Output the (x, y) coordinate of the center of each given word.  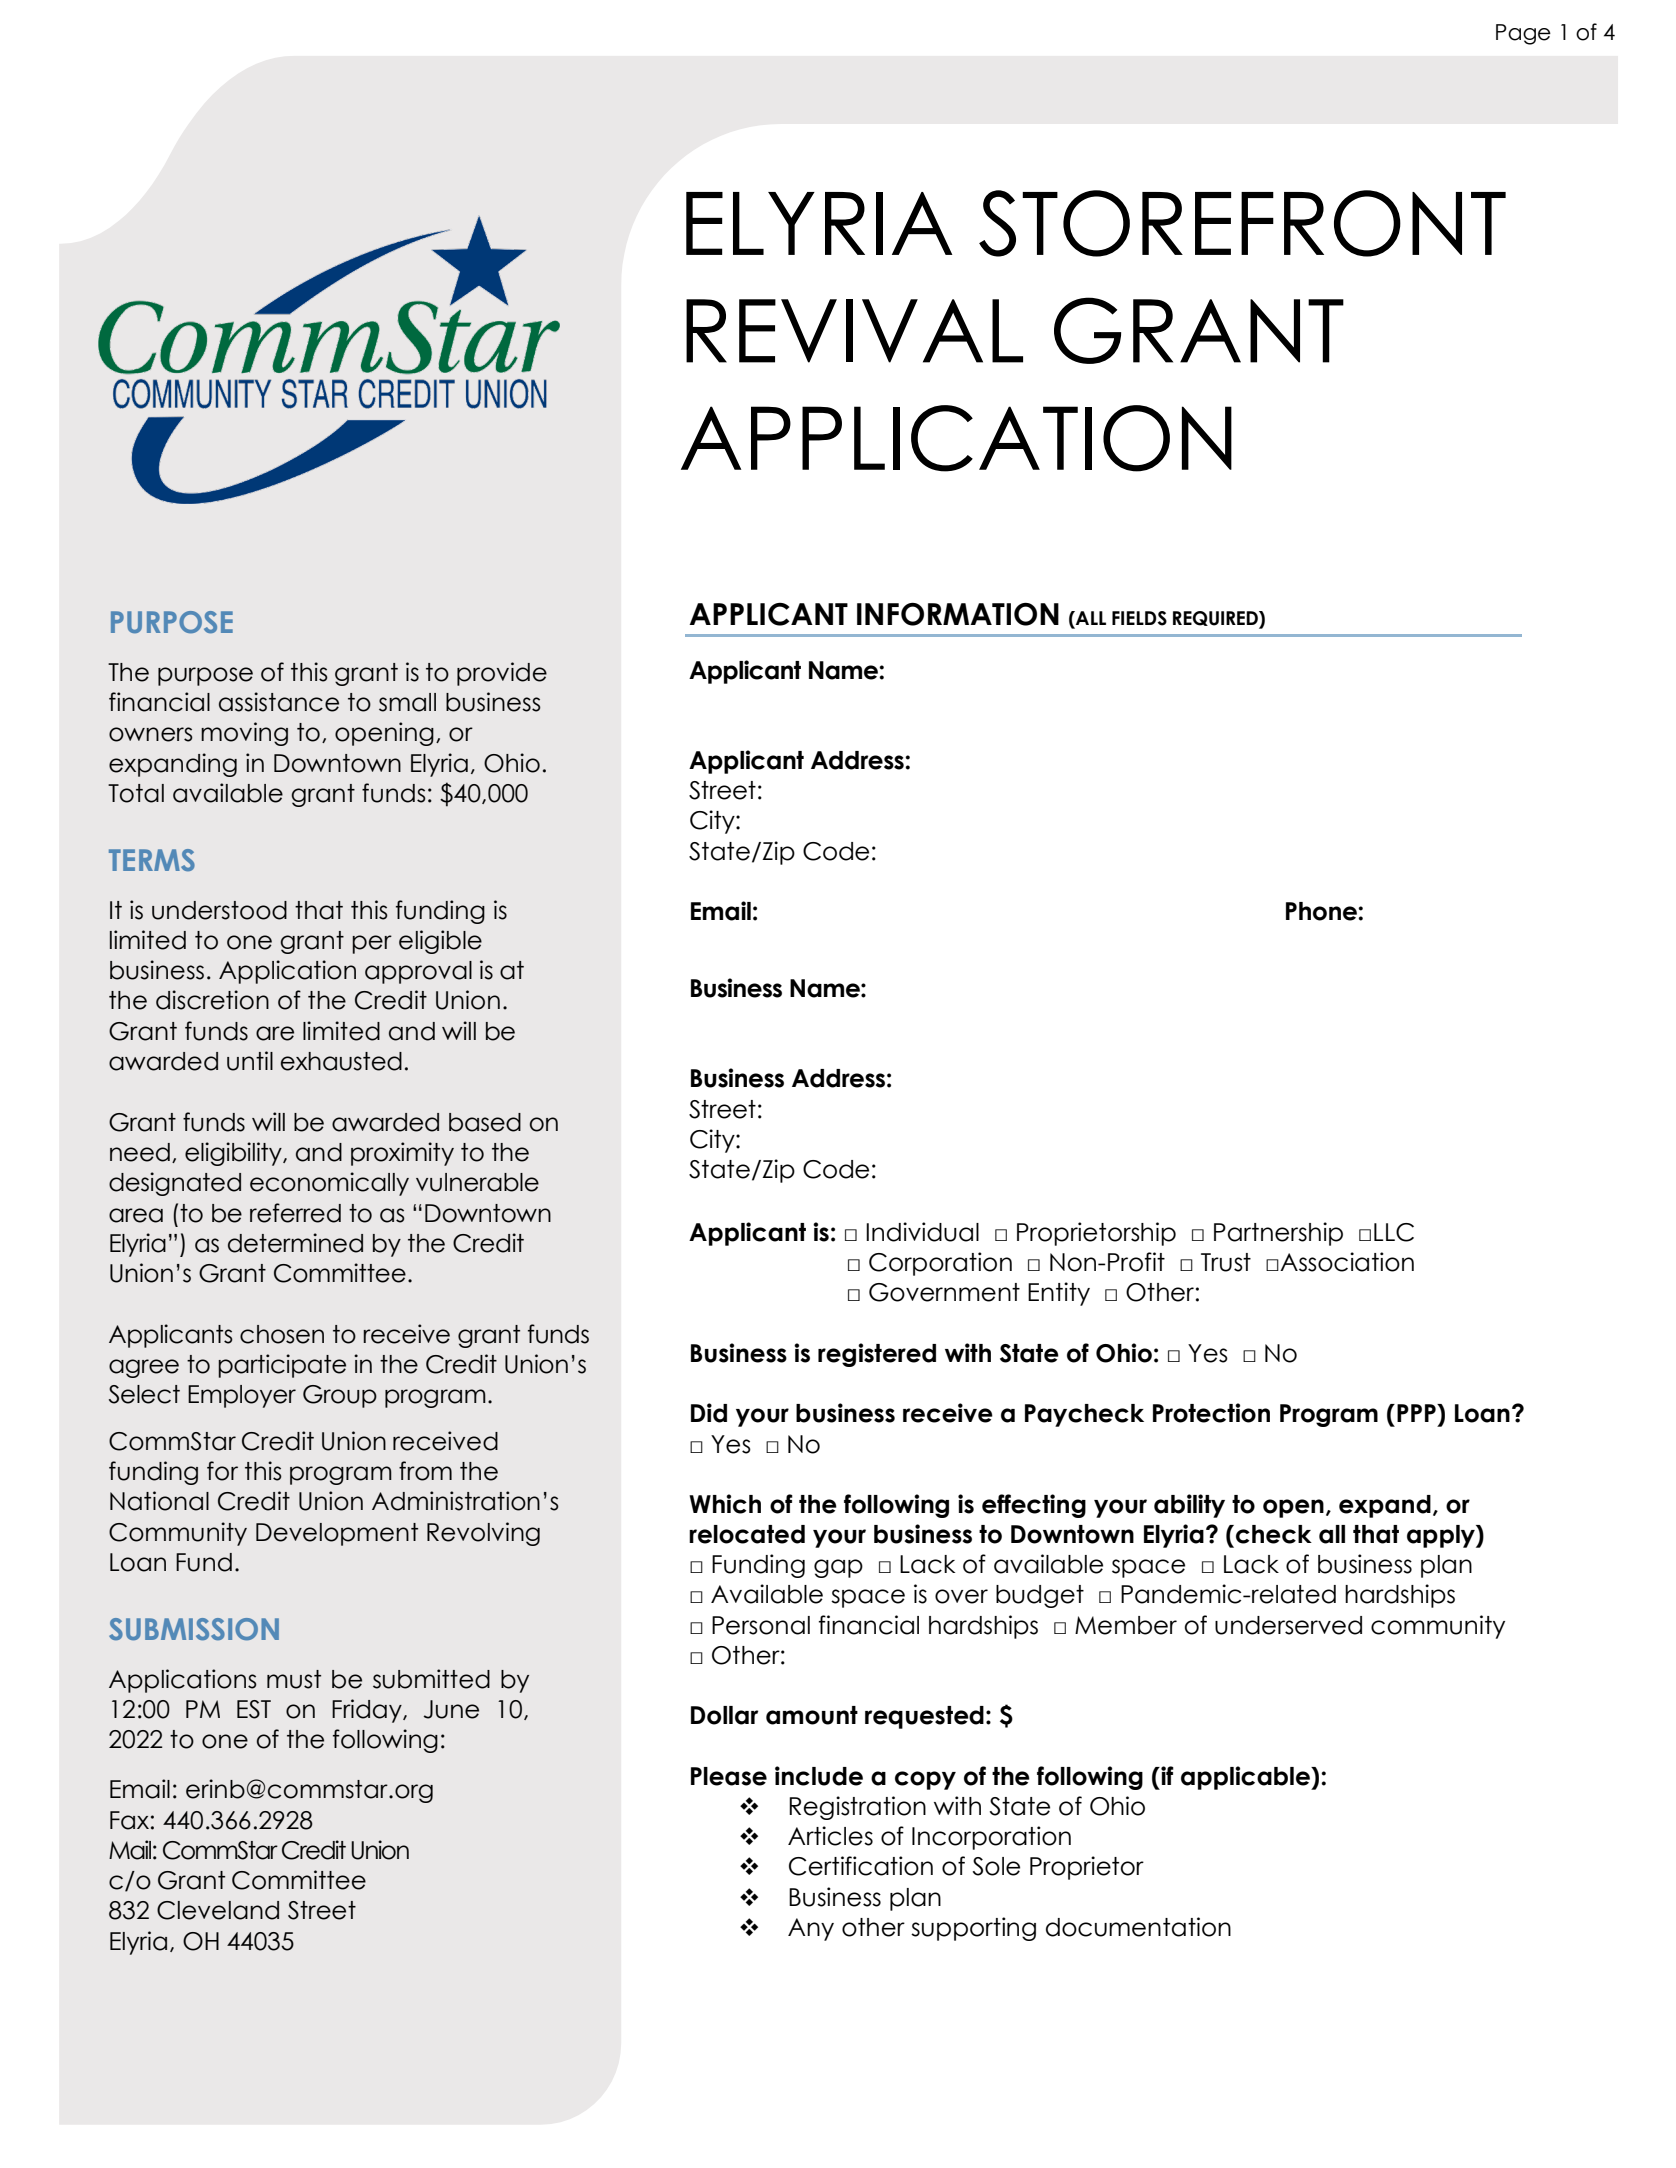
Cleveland (218, 1910)
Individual (922, 1232)
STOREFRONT (1242, 223)
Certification (861, 1866)
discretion (212, 1000)
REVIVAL (854, 331)
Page (1523, 34)
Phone (1322, 911)
